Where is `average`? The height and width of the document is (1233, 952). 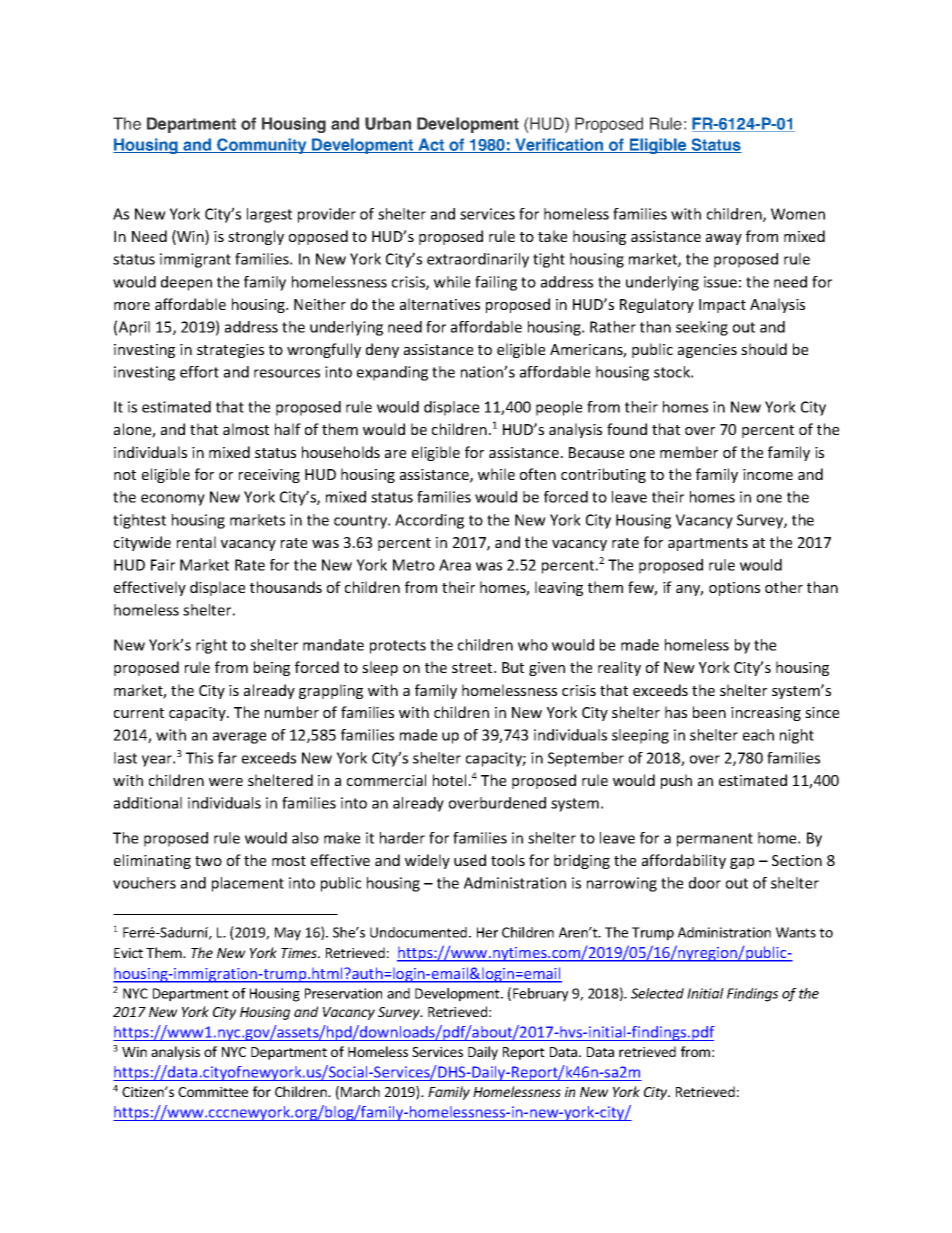
average is located at coordinates (239, 738).
